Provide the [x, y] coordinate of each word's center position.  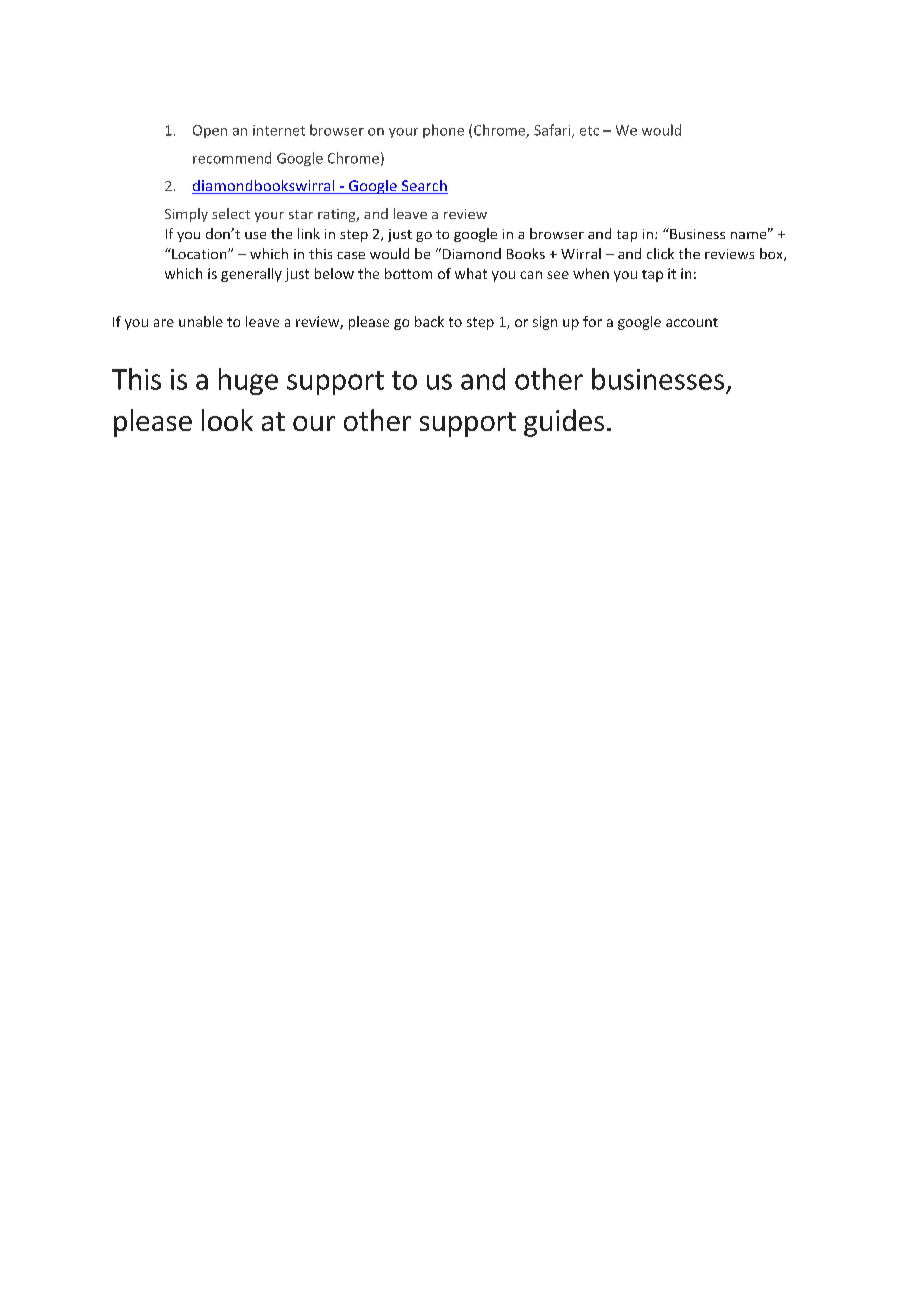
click [660, 253]
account [692, 322]
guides [564, 423]
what [471, 273]
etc [589, 131]
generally [251, 275]
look [227, 420]
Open [210, 131]
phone [443, 131]
